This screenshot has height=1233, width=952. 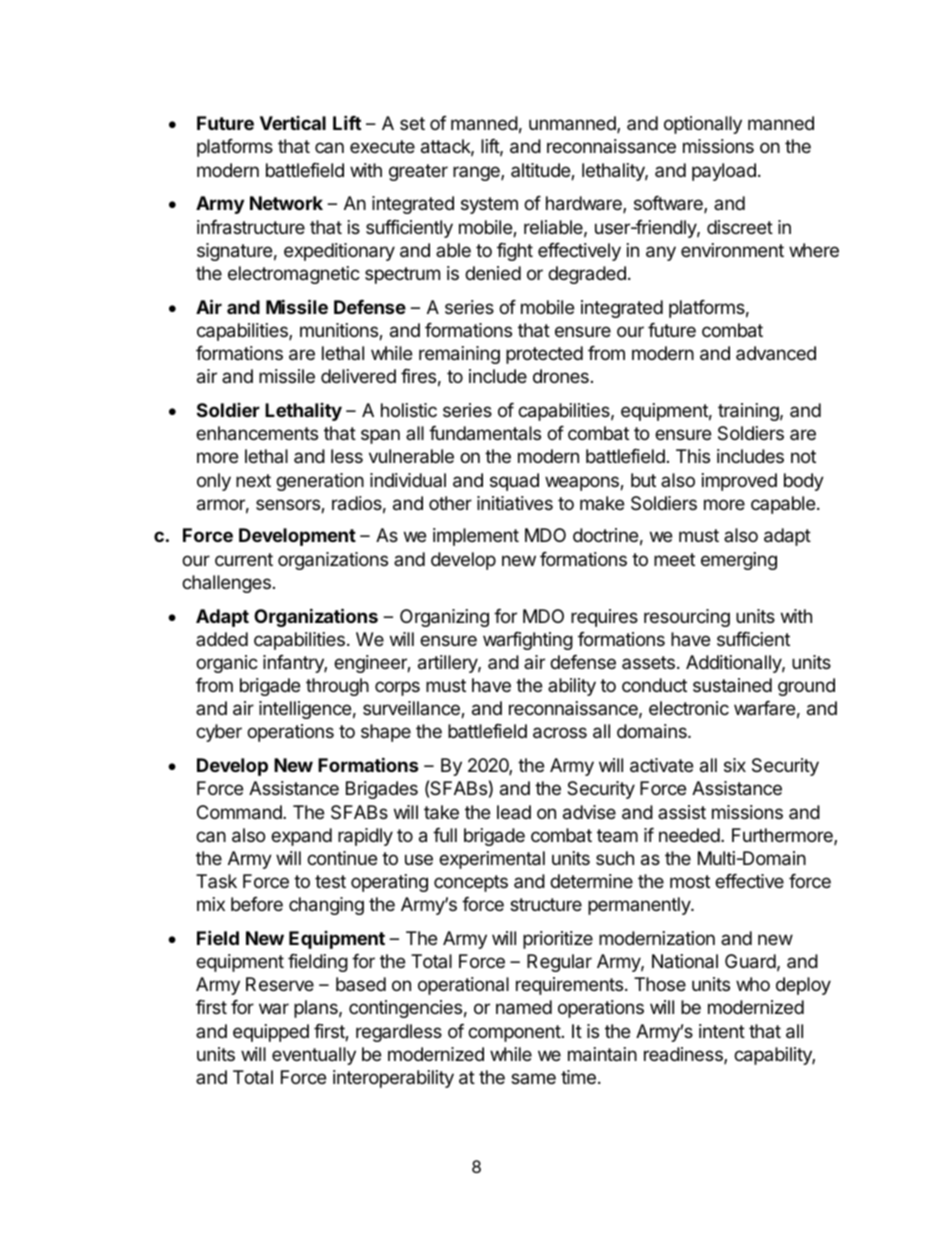 What do you see at coordinates (293, 123) in the screenshot?
I see `Vertical` at bounding box center [293, 123].
